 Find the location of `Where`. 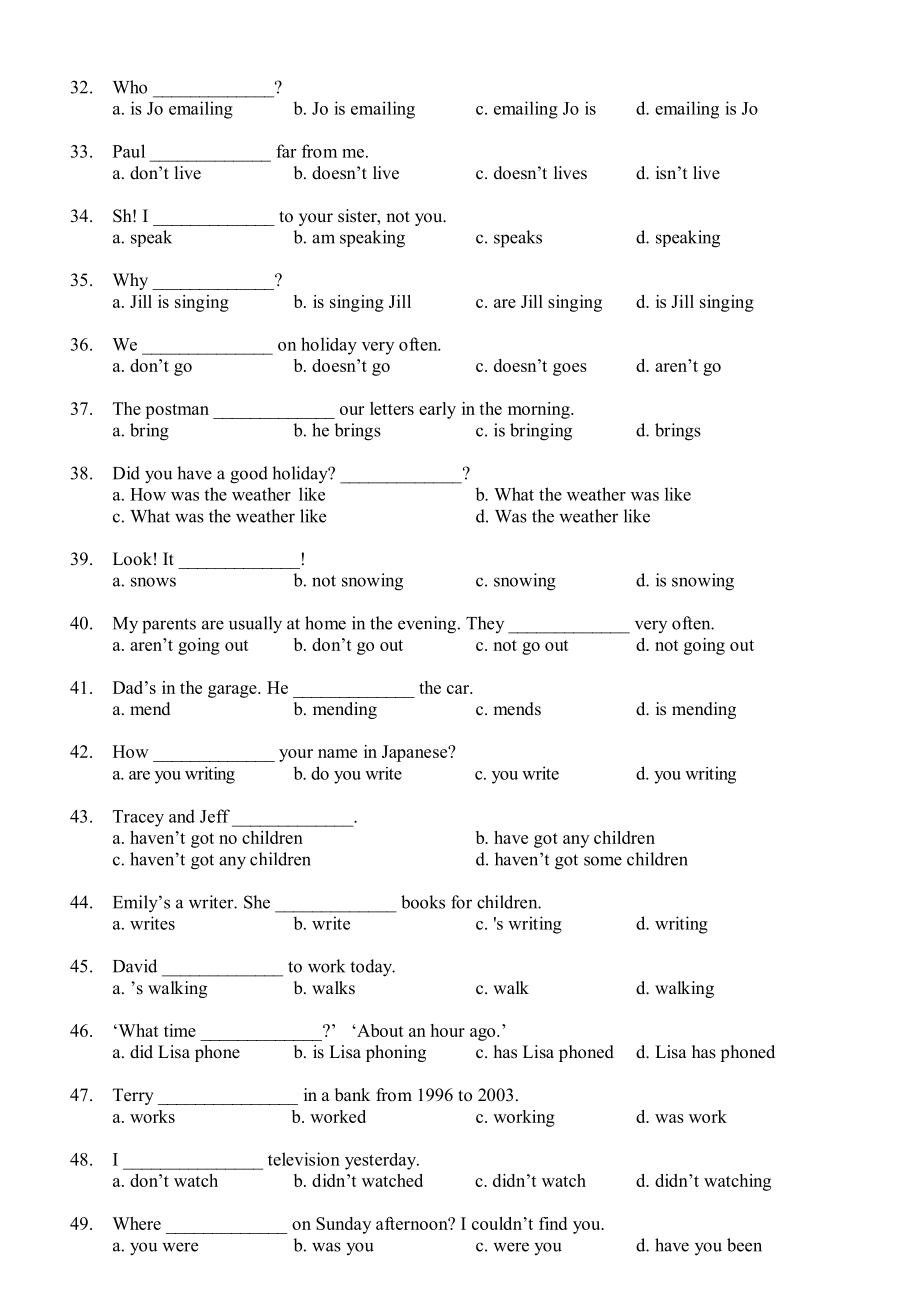

Where is located at coordinates (136, 1223).
